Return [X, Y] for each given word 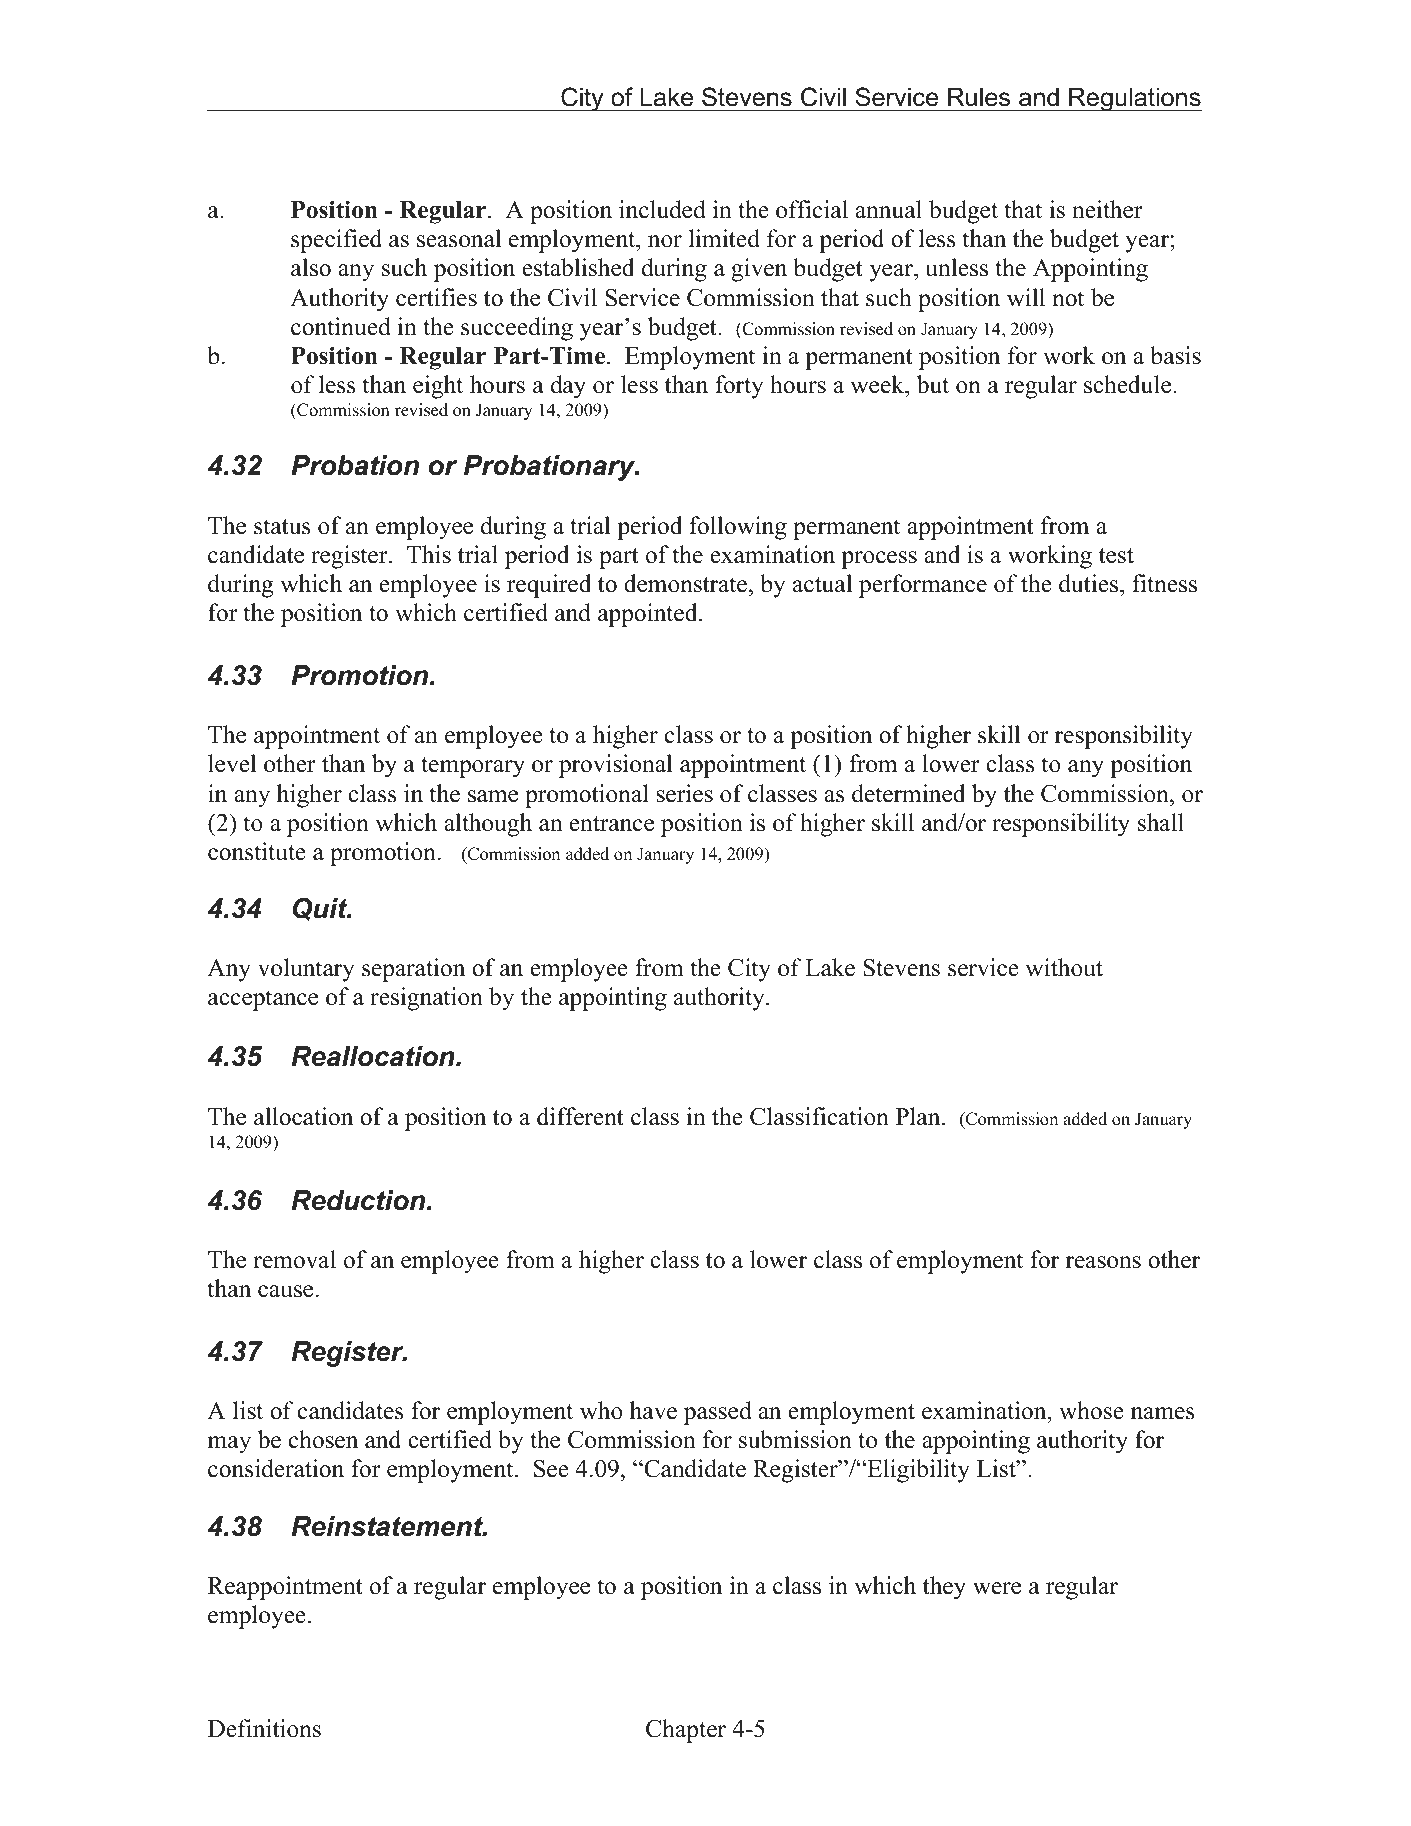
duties [1090, 583]
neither [1107, 209]
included [662, 209]
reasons [1103, 1262]
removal [294, 1259]
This [429, 554]
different [580, 1116]
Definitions [264, 1728]
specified [336, 241]
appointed [649, 615]
